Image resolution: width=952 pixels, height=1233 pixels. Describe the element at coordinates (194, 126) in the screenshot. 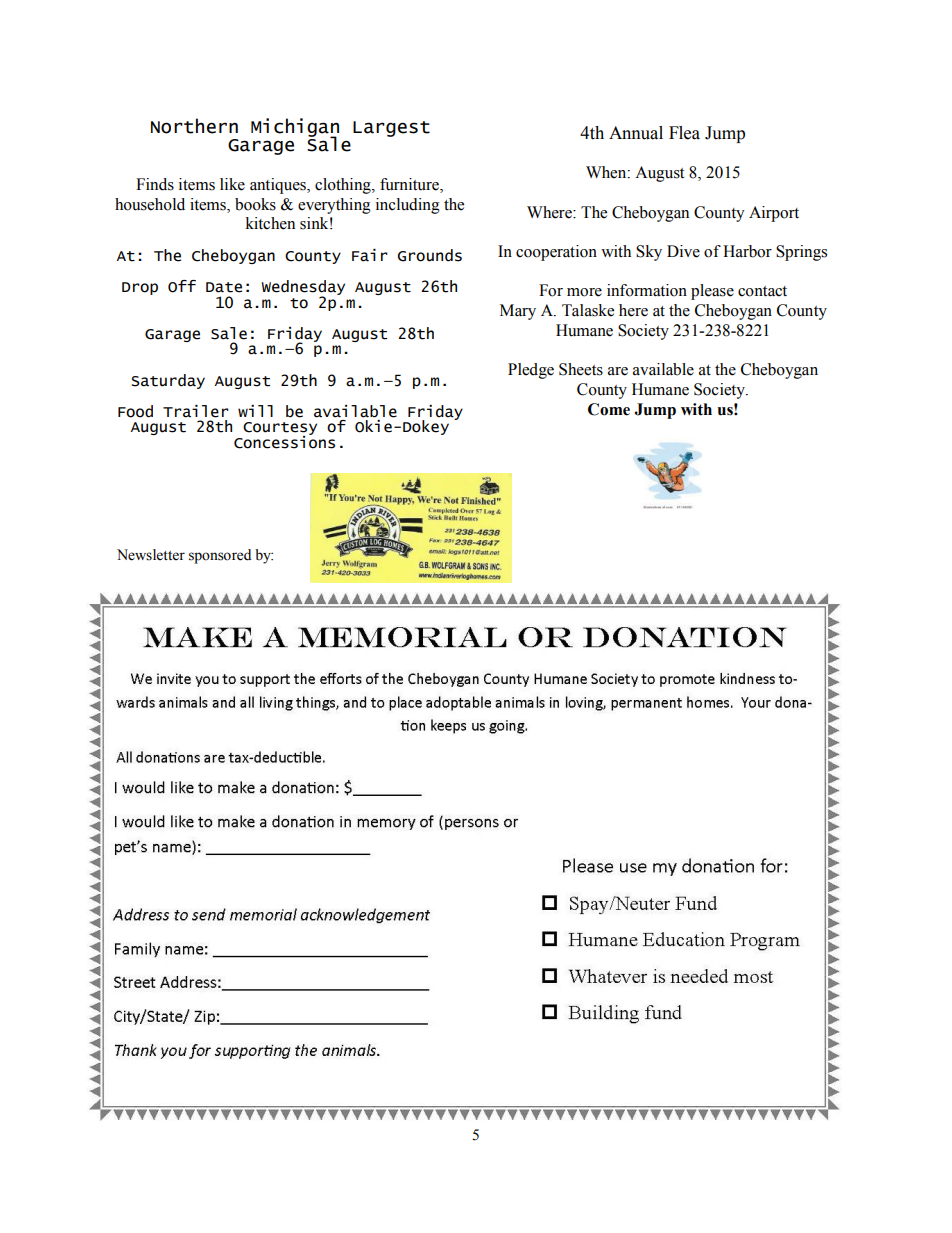

I see `Northern` at that location.
